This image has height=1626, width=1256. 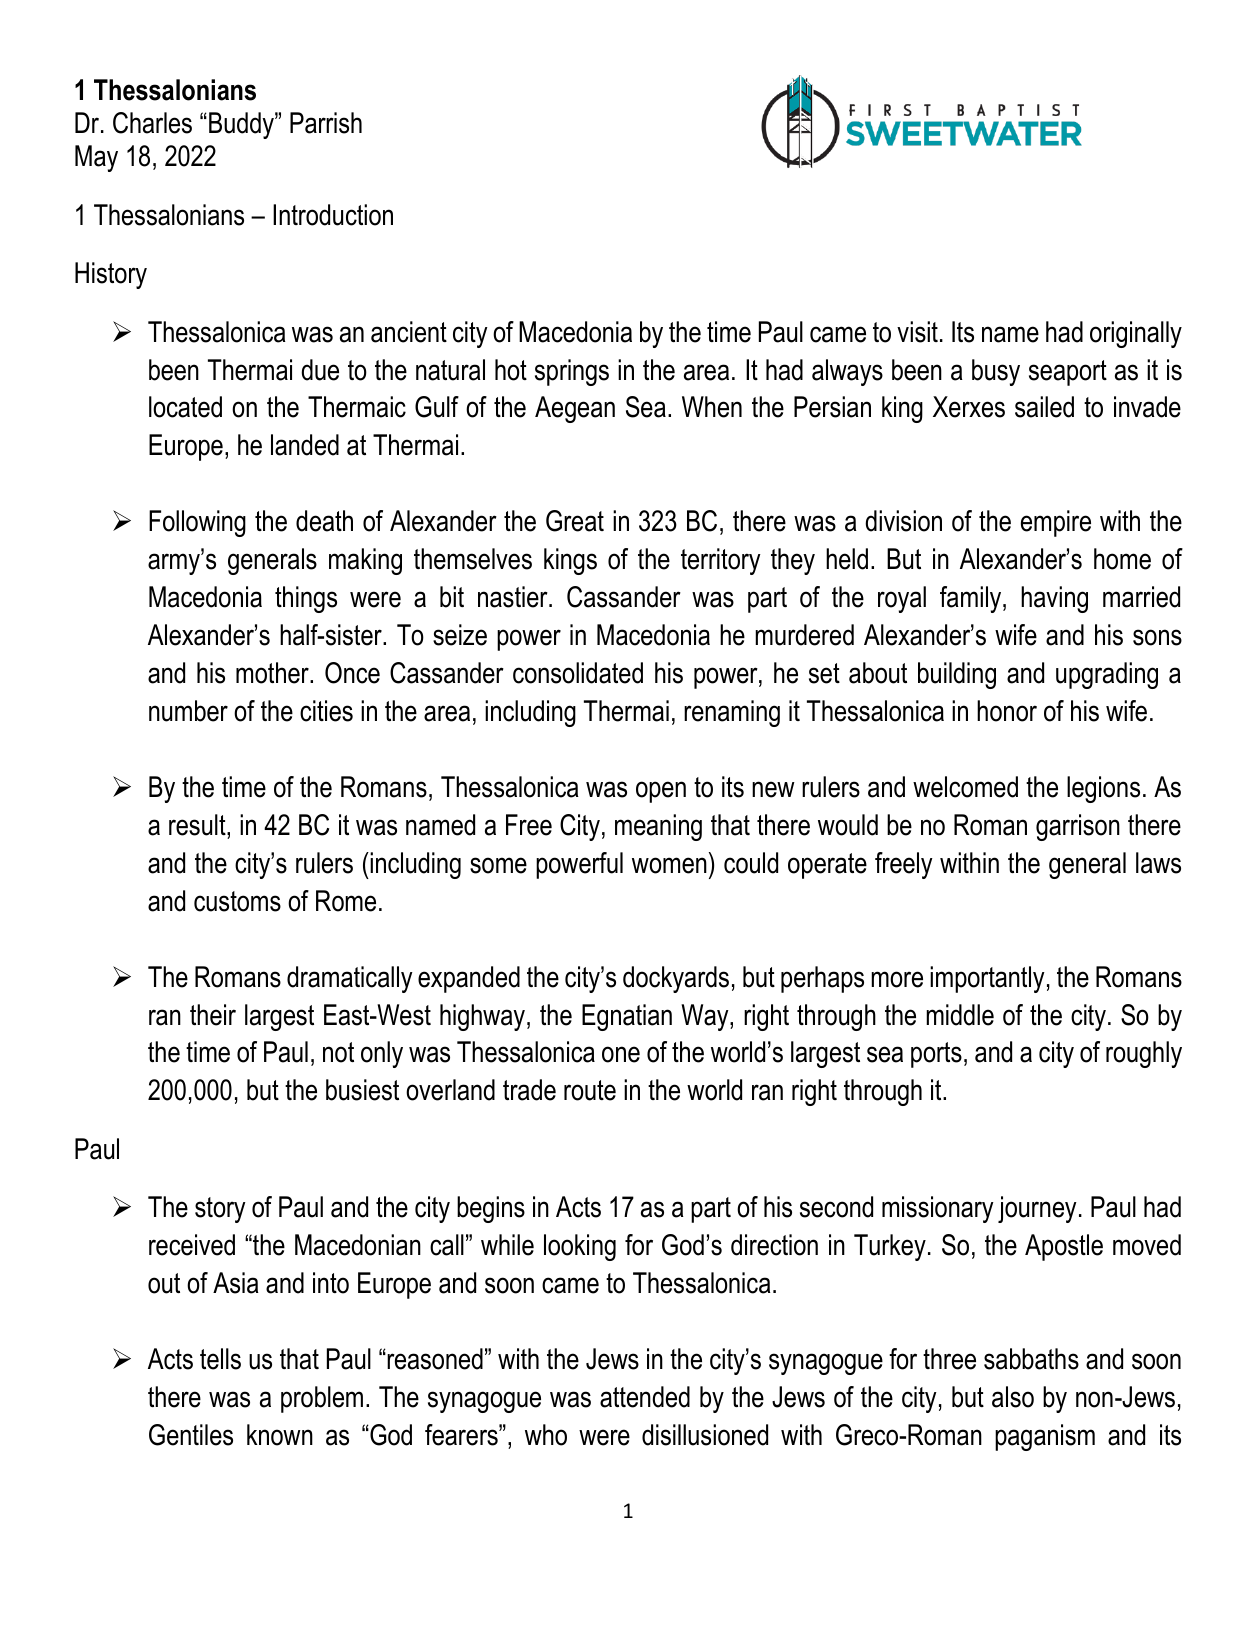 What do you see at coordinates (220, 1359) in the image?
I see `tells` at bounding box center [220, 1359].
